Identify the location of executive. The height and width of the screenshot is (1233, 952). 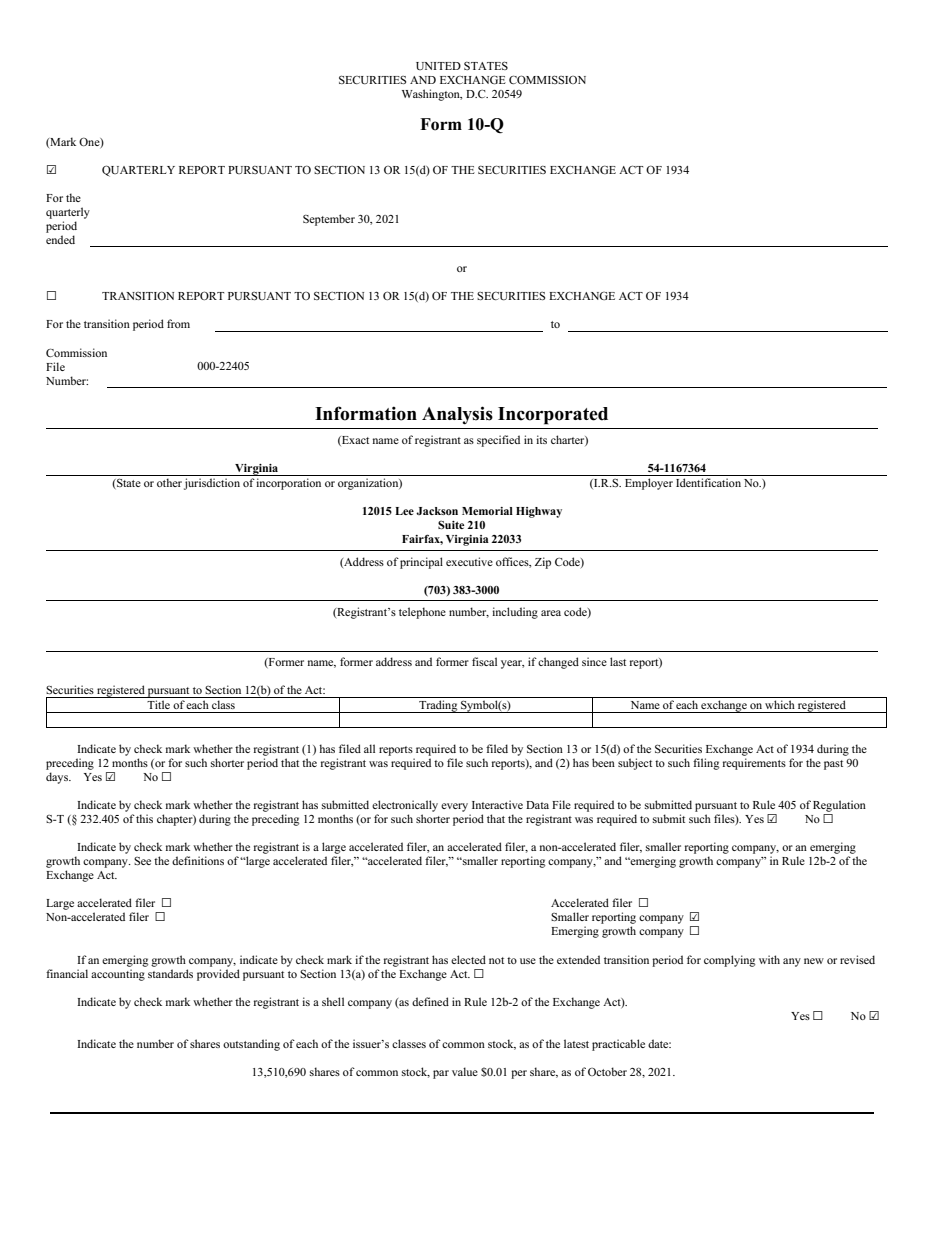
(469, 561).
